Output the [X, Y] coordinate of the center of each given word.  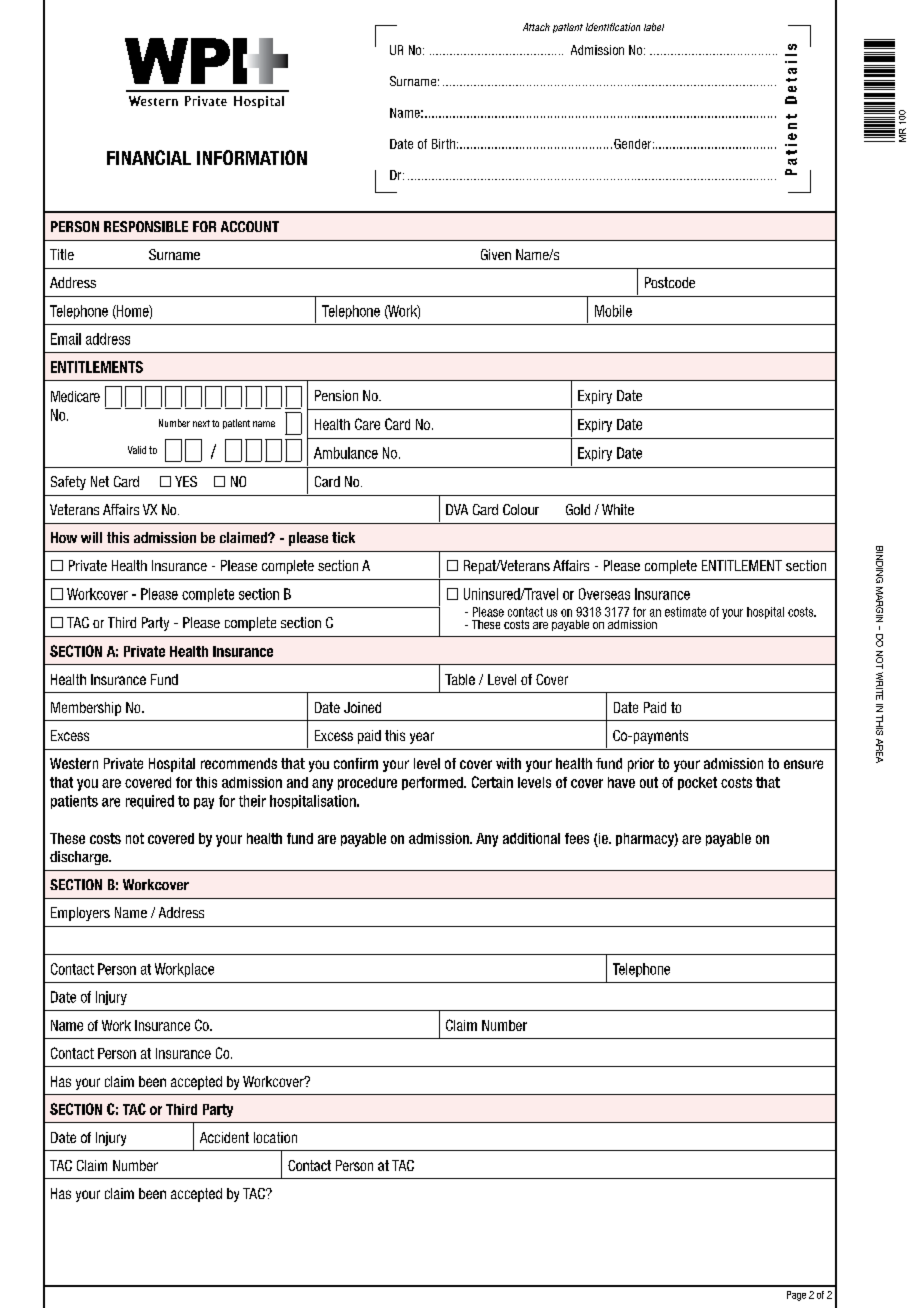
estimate [685, 612]
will [91, 537]
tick [343, 537]
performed [433, 783]
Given [496, 254]
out [649, 782]
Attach [536, 27]
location [275, 1137]
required [150, 802]
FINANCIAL [149, 157]
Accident [224, 1137]
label [654, 27]
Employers [80, 914]
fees [577, 838]
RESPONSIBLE [146, 226]
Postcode [670, 282]
